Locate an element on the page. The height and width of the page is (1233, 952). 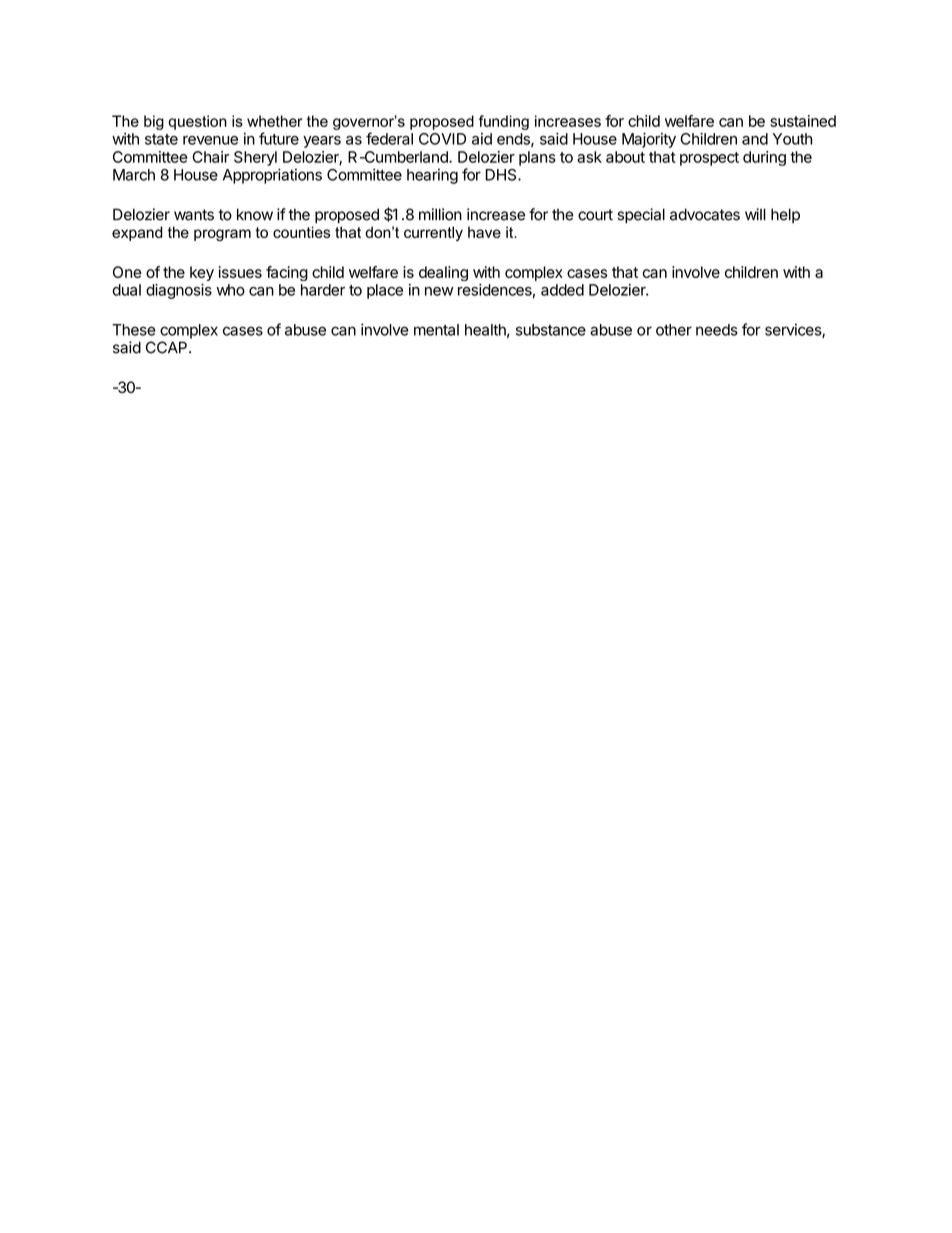
sustained is located at coordinates (803, 121).
